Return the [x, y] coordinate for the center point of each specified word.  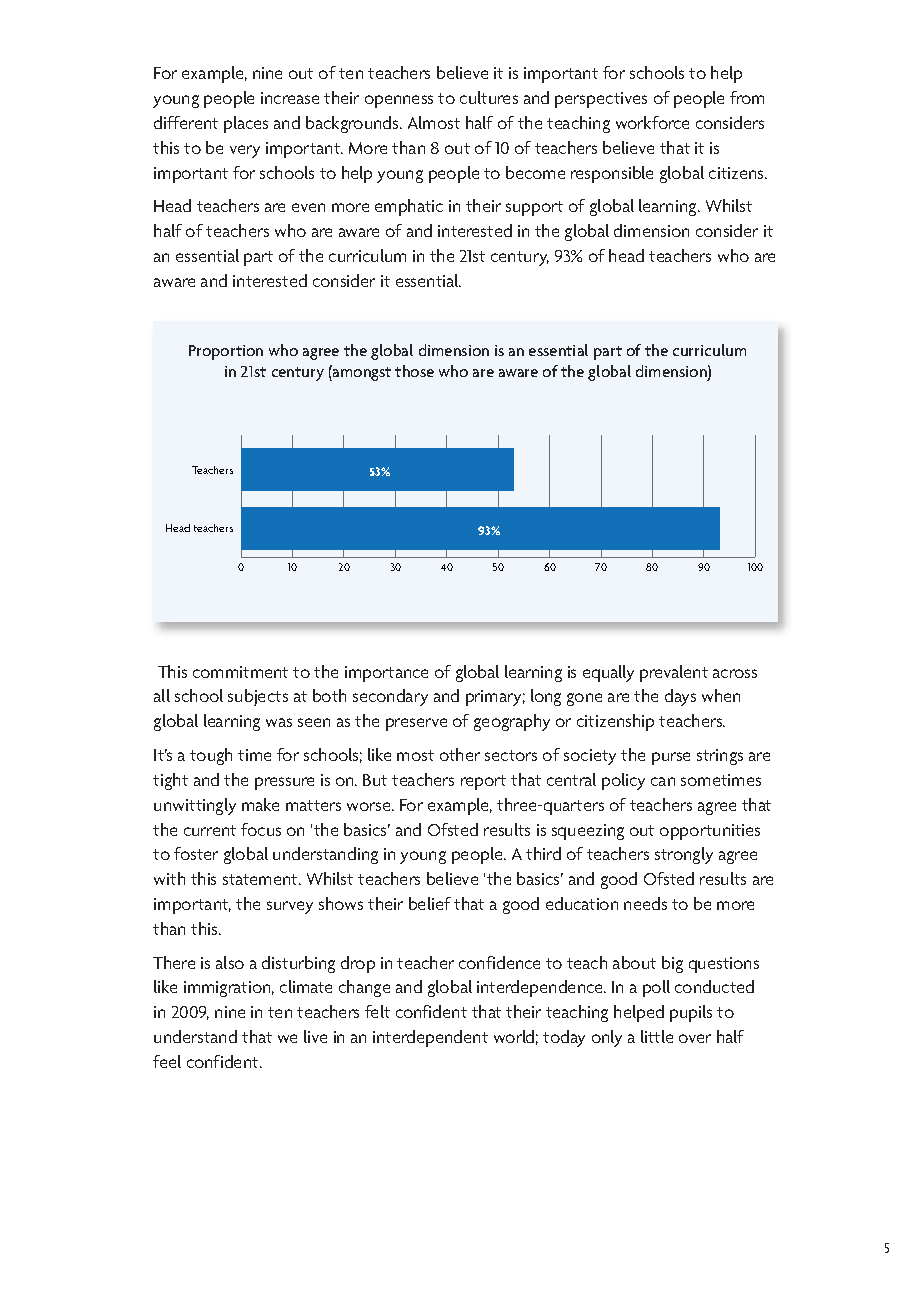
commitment [240, 672]
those [414, 371]
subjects [258, 697]
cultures [489, 97]
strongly [684, 855]
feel [167, 1061]
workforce [652, 122]
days [680, 697]
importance [386, 674]
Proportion [226, 352]
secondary [390, 697]
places [246, 124]
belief [430, 903]
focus [261, 829]
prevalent [674, 673]
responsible [612, 174]
